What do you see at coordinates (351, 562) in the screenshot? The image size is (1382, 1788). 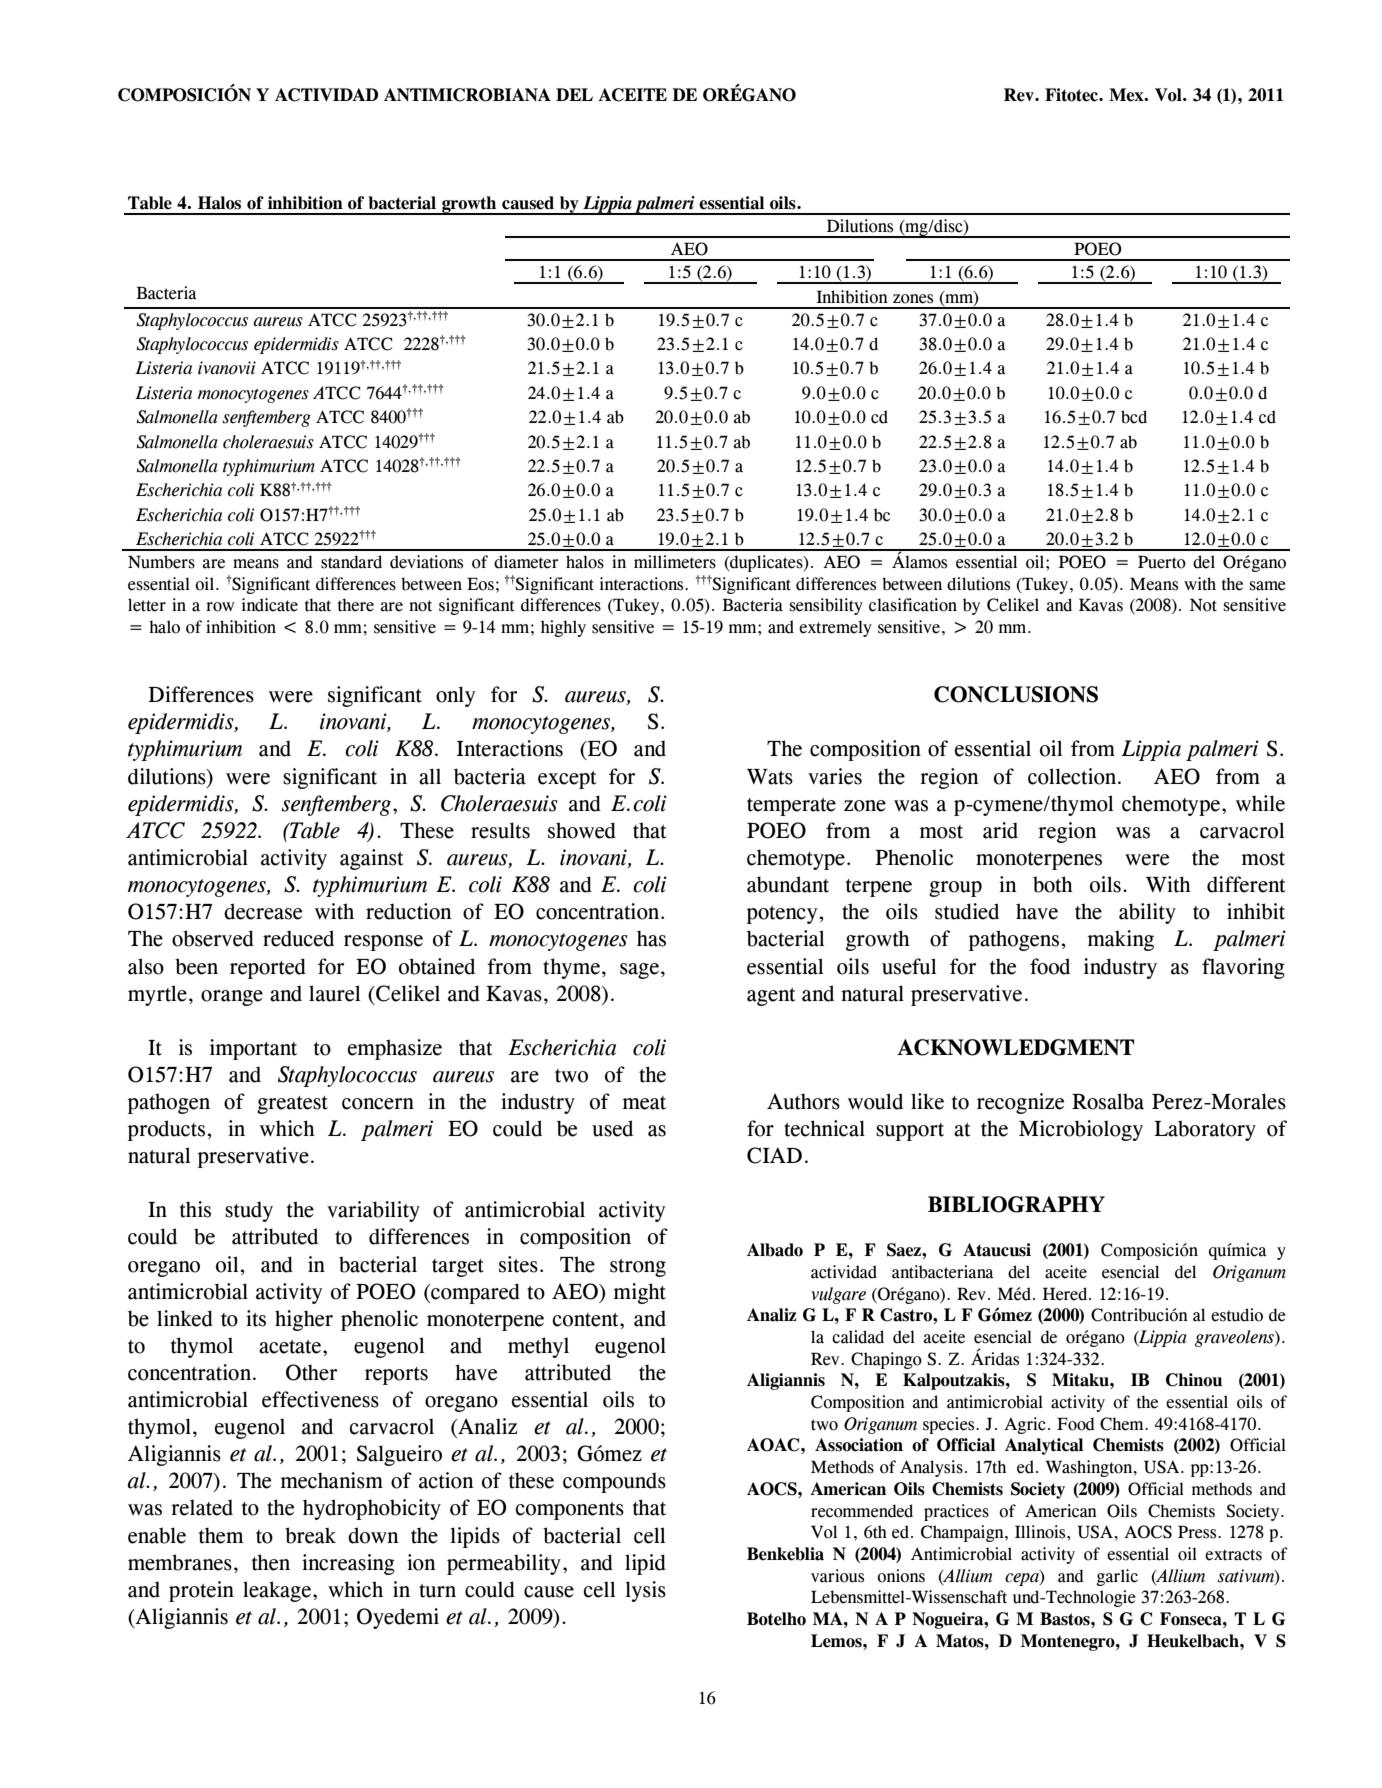 I see `standard` at bounding box center [351, 562].
